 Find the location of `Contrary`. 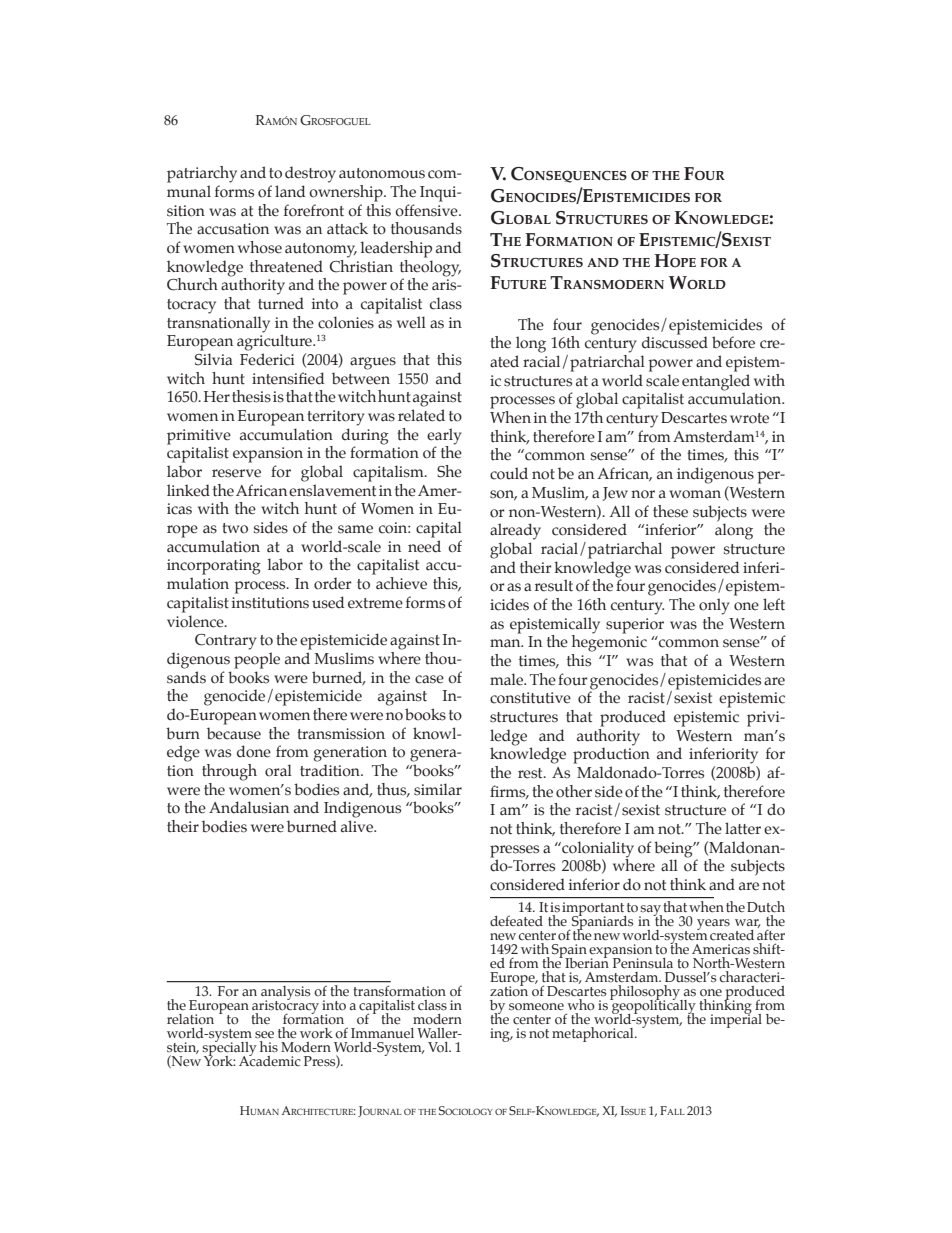

Contrary is located at coordinates (226, 642).
